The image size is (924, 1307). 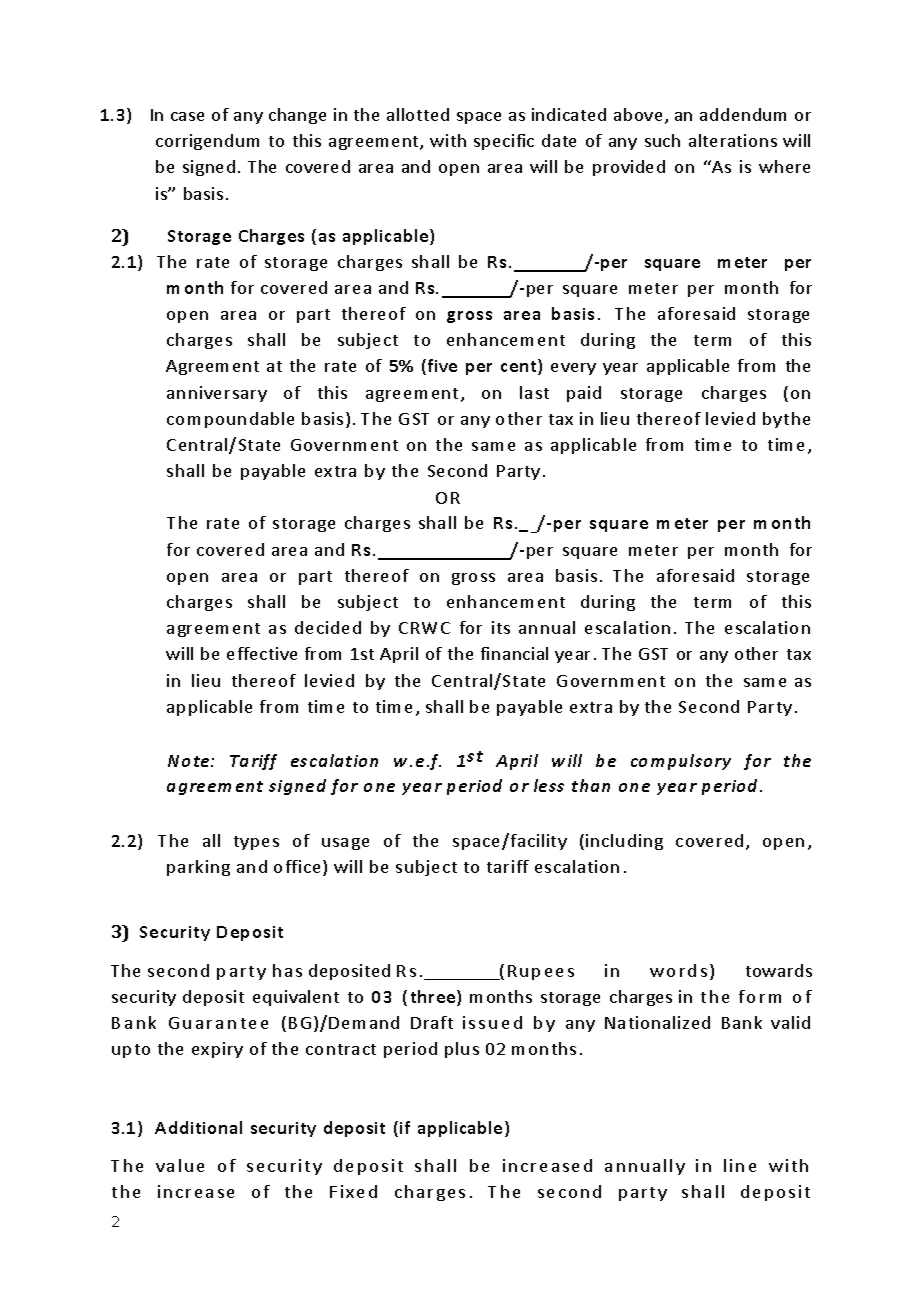 I want to click on compulsory, so click(x=681, y=762).
